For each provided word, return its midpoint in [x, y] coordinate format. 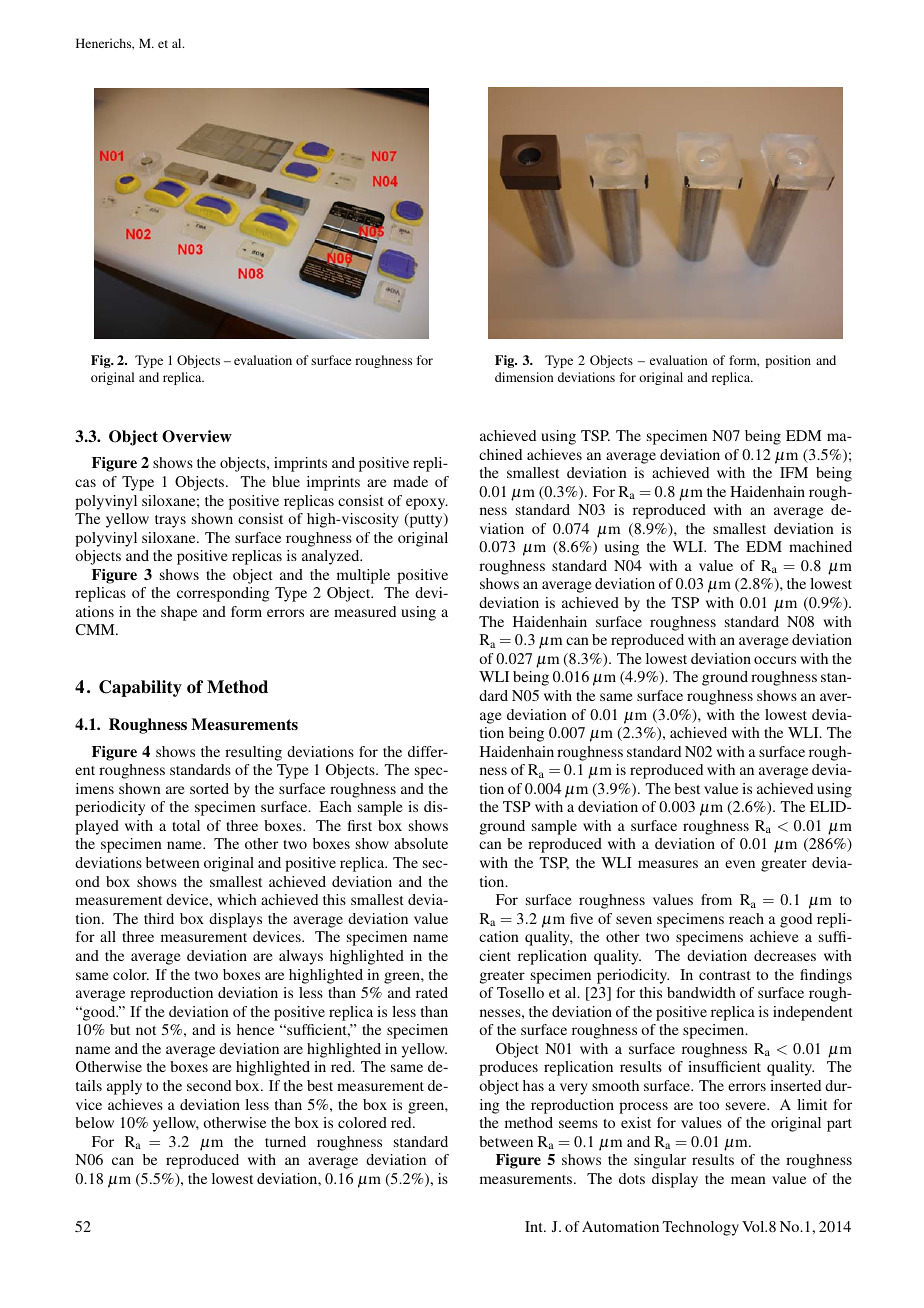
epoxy [427, 504]
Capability [140, 688]
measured [365, 611]
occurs [775, 660]
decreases [785, 955]
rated [432, 992]
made [410, 481]
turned [285, 1141]
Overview [197, 436]
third [159, 918]
